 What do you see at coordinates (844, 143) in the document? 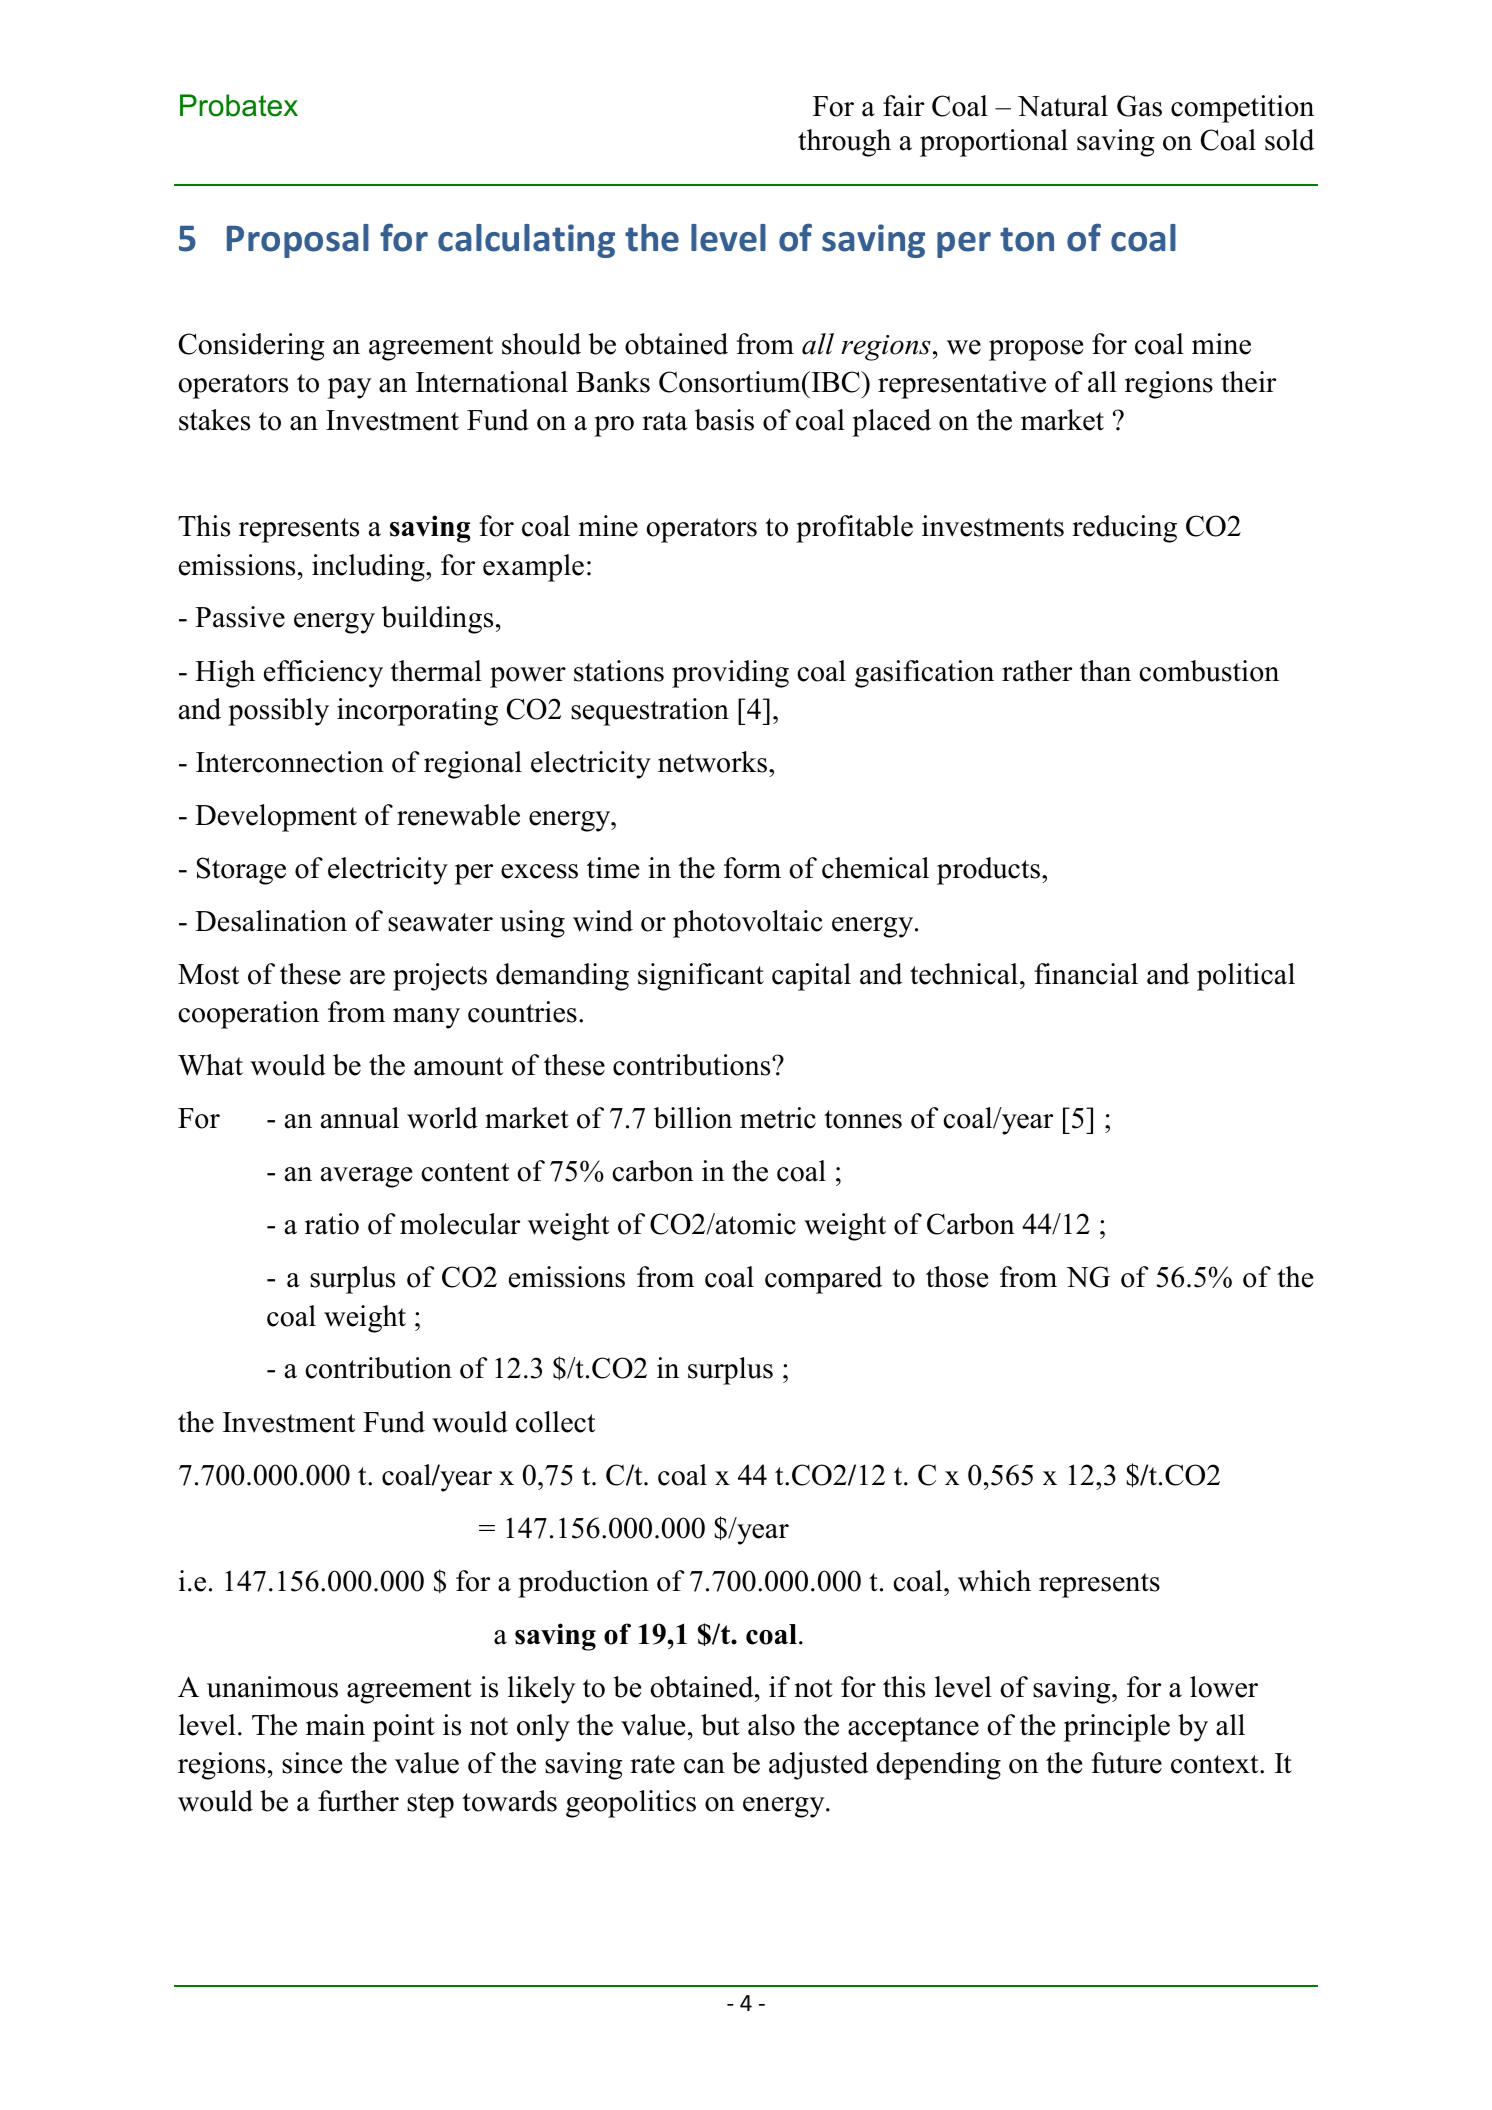
I see `through` at bounding box center [844, 143].
